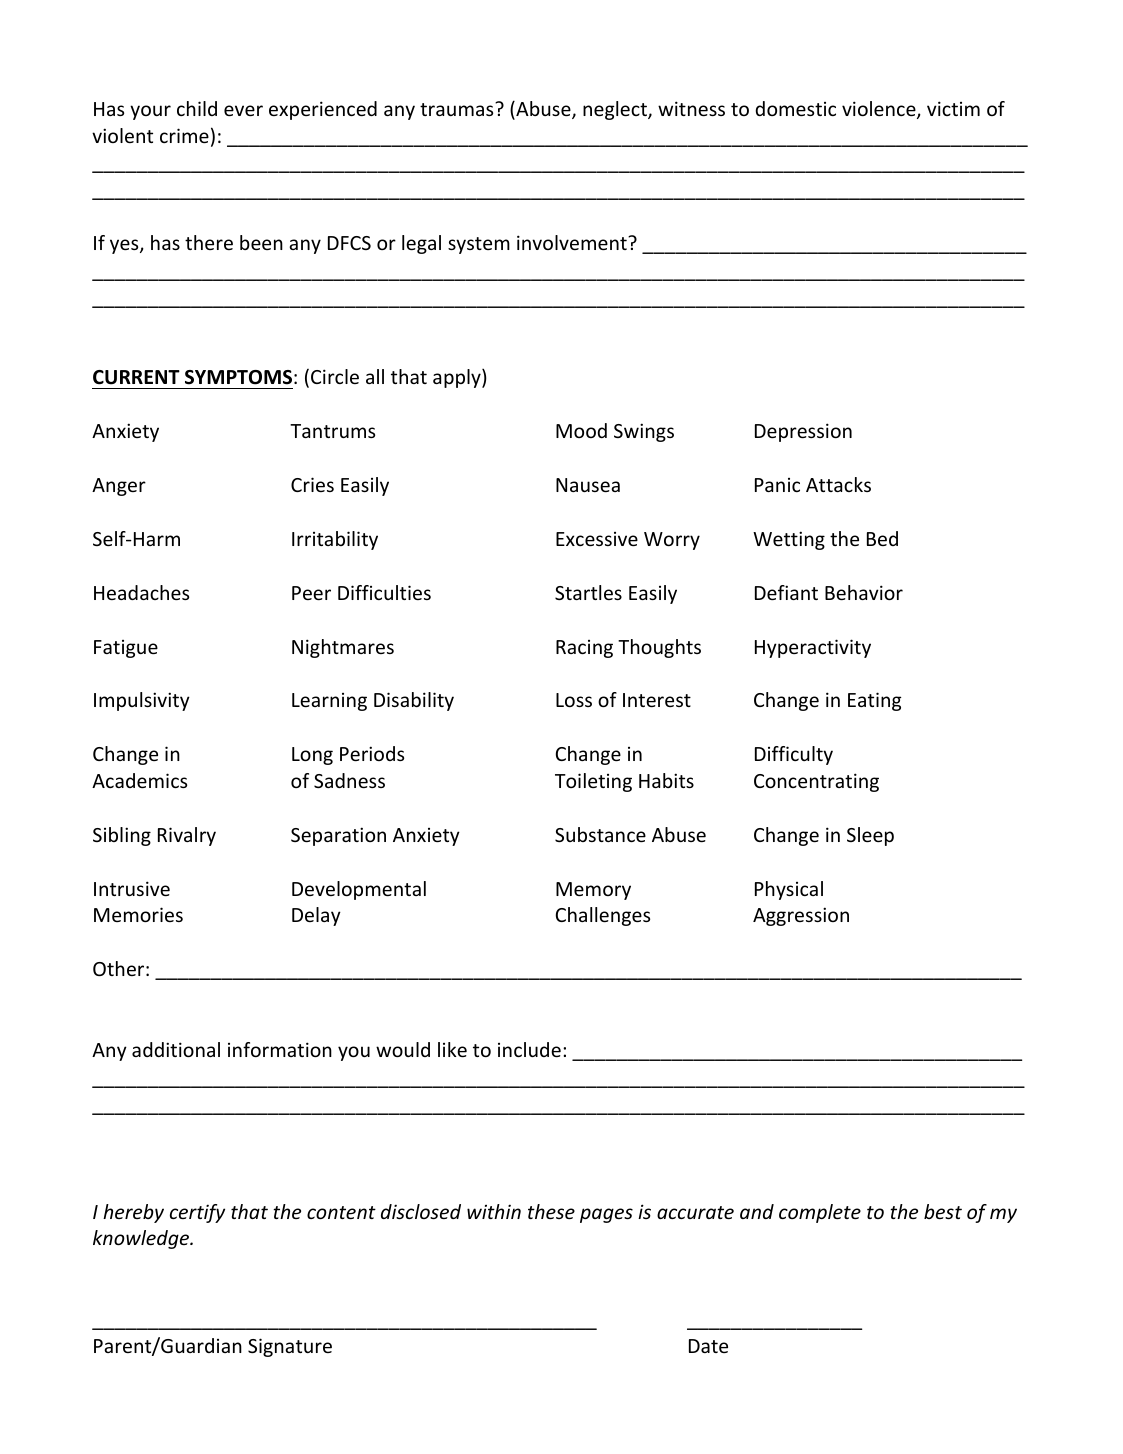 This screenshot has height=1454, width=1123. What do you see at coordinates (880, 110) in the screenshot?
I see `violence` at bounding box center [880, 110].
